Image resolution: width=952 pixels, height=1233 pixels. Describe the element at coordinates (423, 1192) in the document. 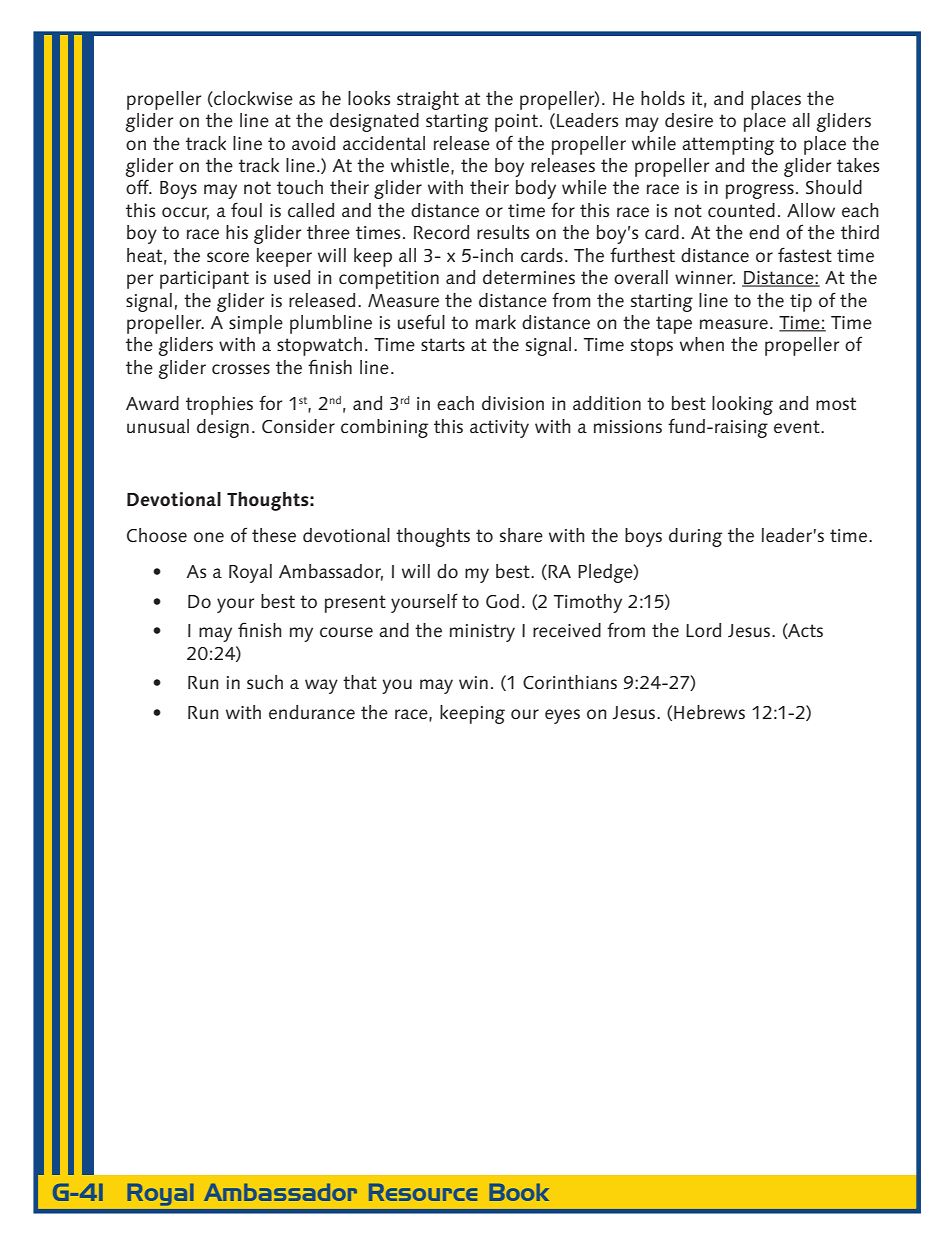

I see `Resource` at that location.
